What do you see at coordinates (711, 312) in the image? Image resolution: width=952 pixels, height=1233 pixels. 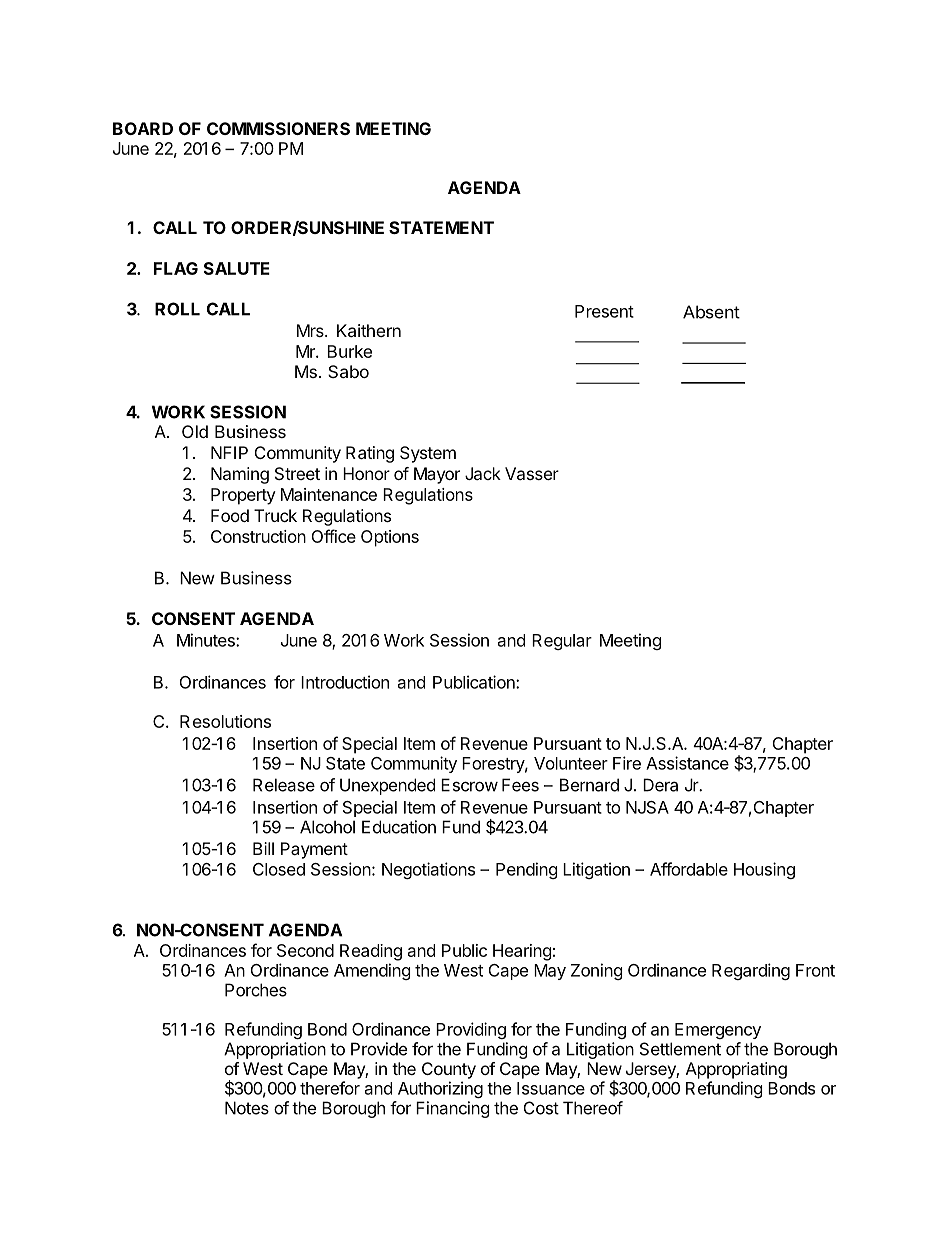 I see `Absent` at bounding box center [711, 312].
